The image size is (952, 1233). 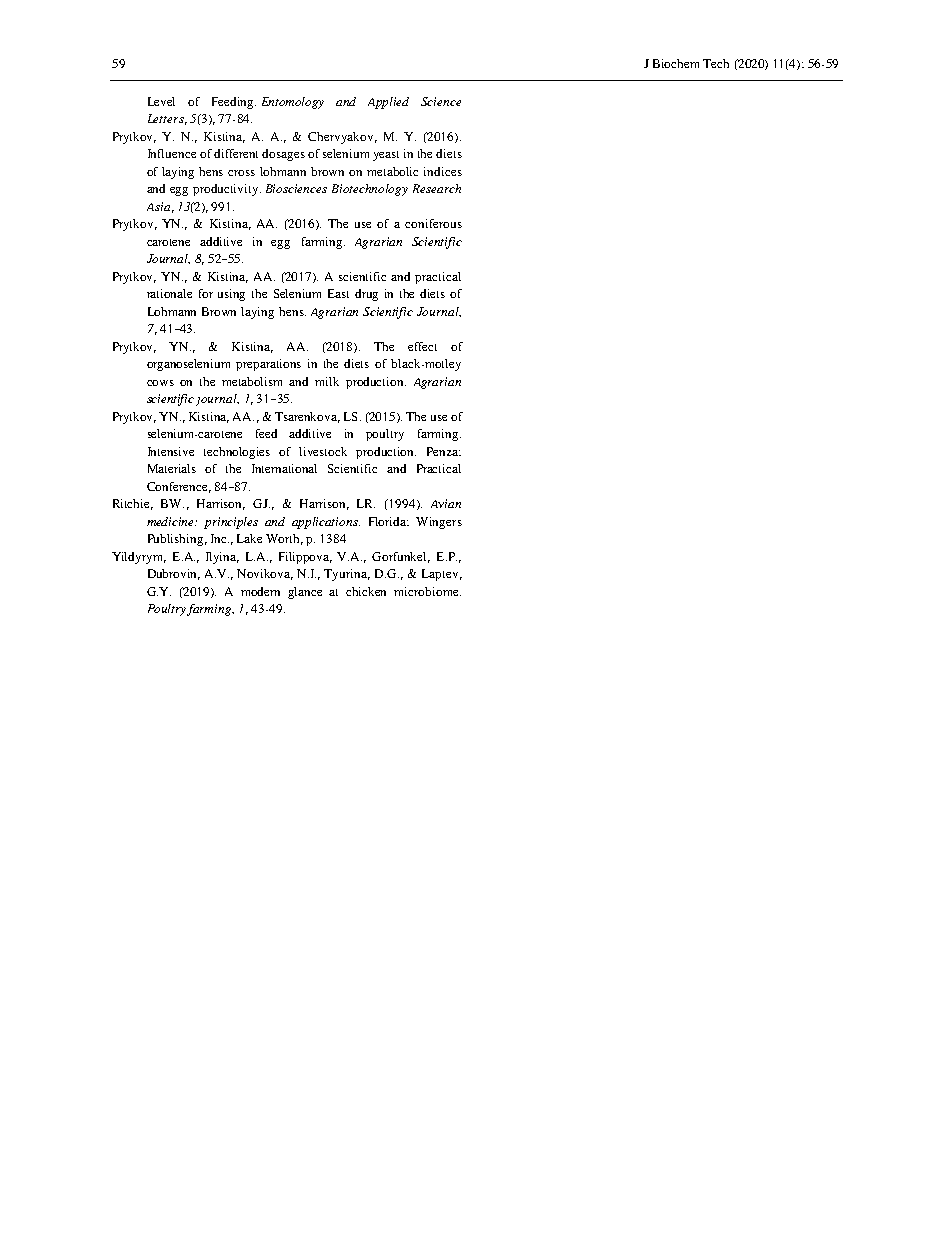 I want to click on coniferous, so click(x=433, y=223).
